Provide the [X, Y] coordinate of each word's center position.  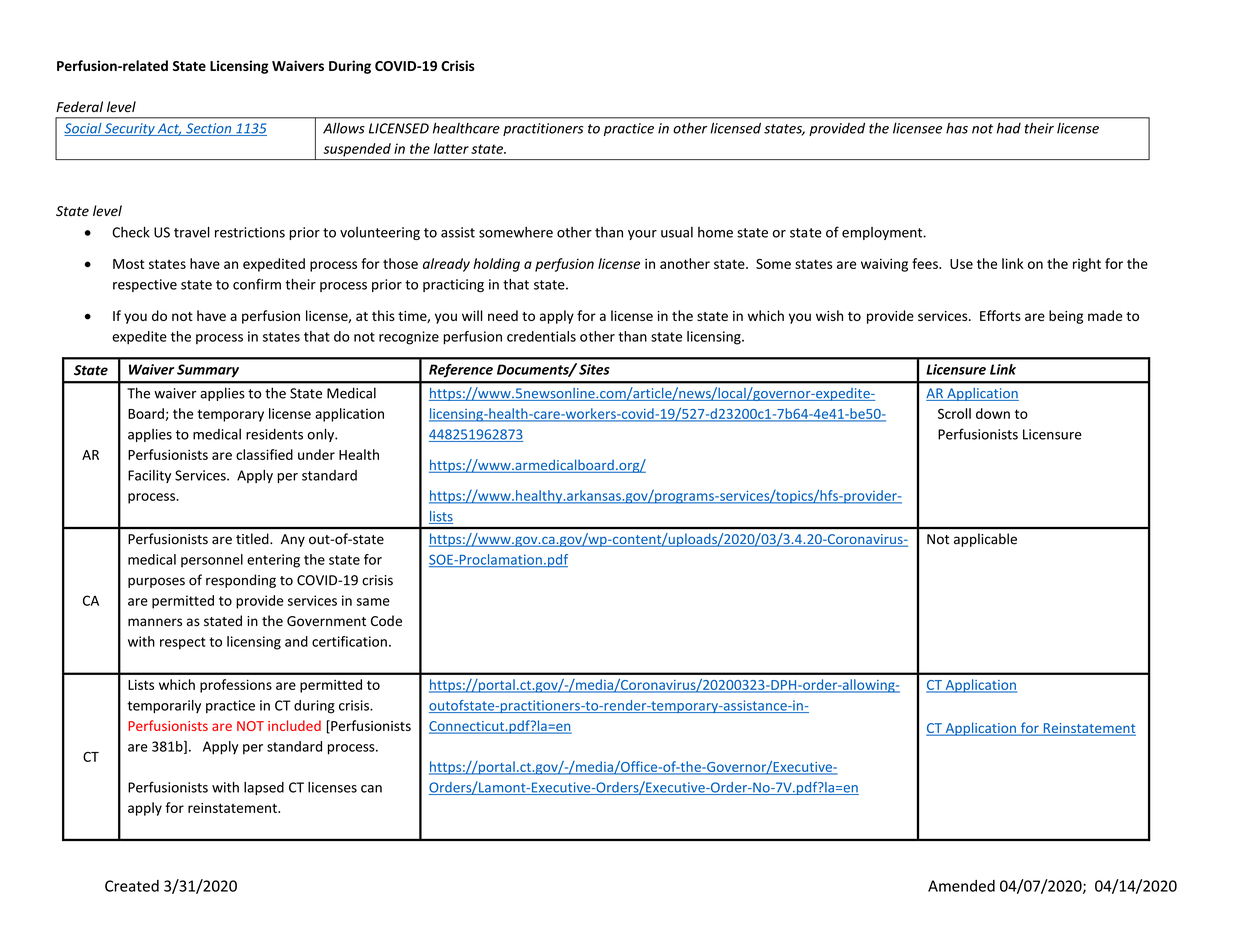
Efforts [1000, 315]
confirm [257, 284]
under [316, 454]
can [371, 789]
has [957, 128]
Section [209, 129]
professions [236, 686]
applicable [985, 540]
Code [386, 621]
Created [132, 886]
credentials [541, 336]
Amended [961, 886]
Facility [149, 476]
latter [451, 148]
